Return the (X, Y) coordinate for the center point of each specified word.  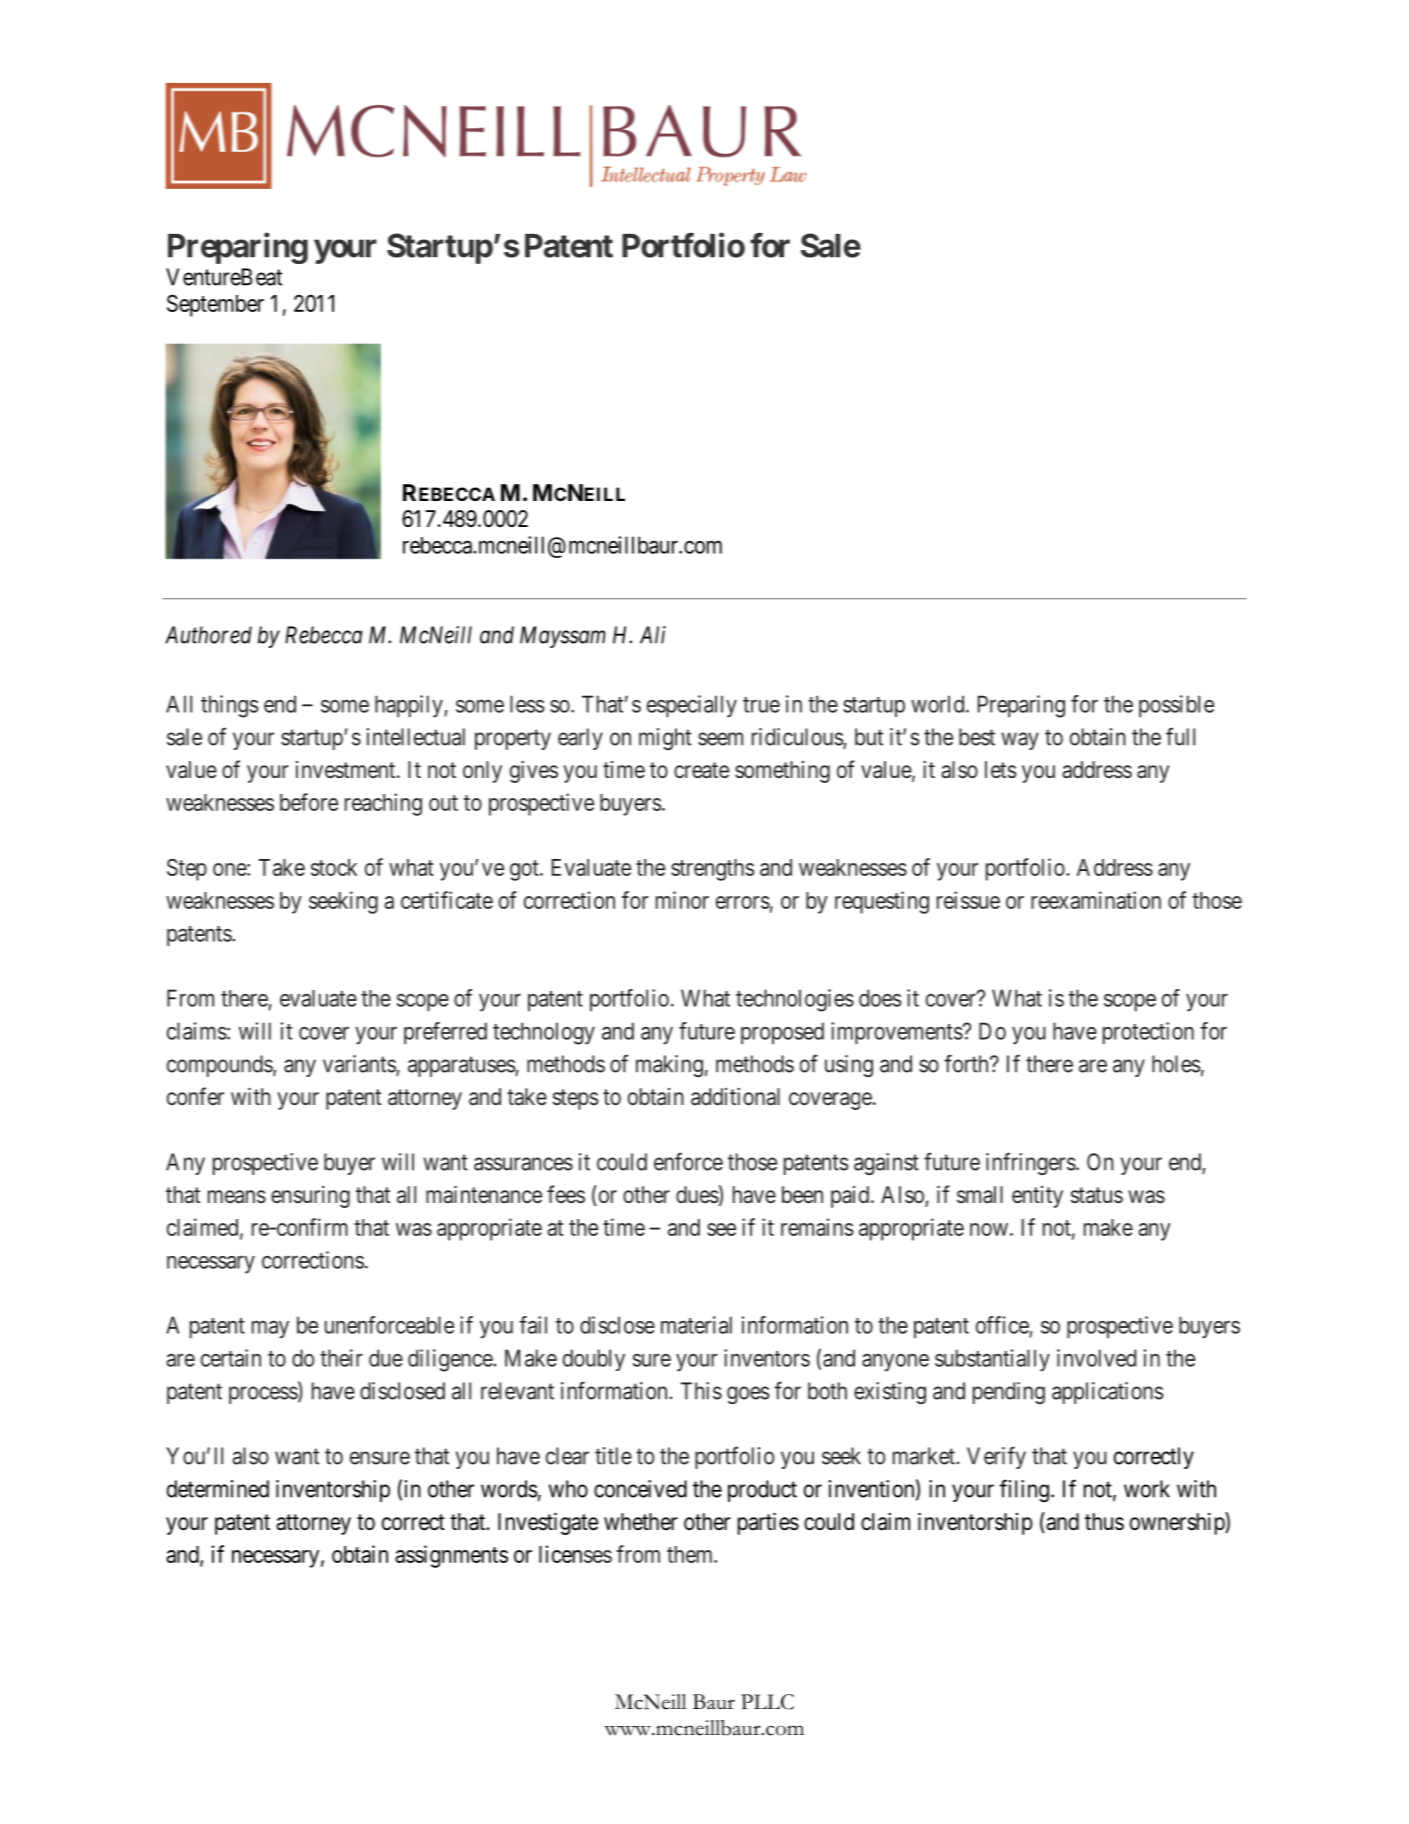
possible (1176, 706)
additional (735, 1097)
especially (692, 706)
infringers (1031, 1163)
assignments (451, 1556)
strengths (712, 870)
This (701, 1391)
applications (1108, 1393)
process (264, 1395)
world (939, 704)
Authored (208, 635)
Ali (653, 635)
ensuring (310, 1197)
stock (334, 867)
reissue (968, 900)
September (215, 305)
